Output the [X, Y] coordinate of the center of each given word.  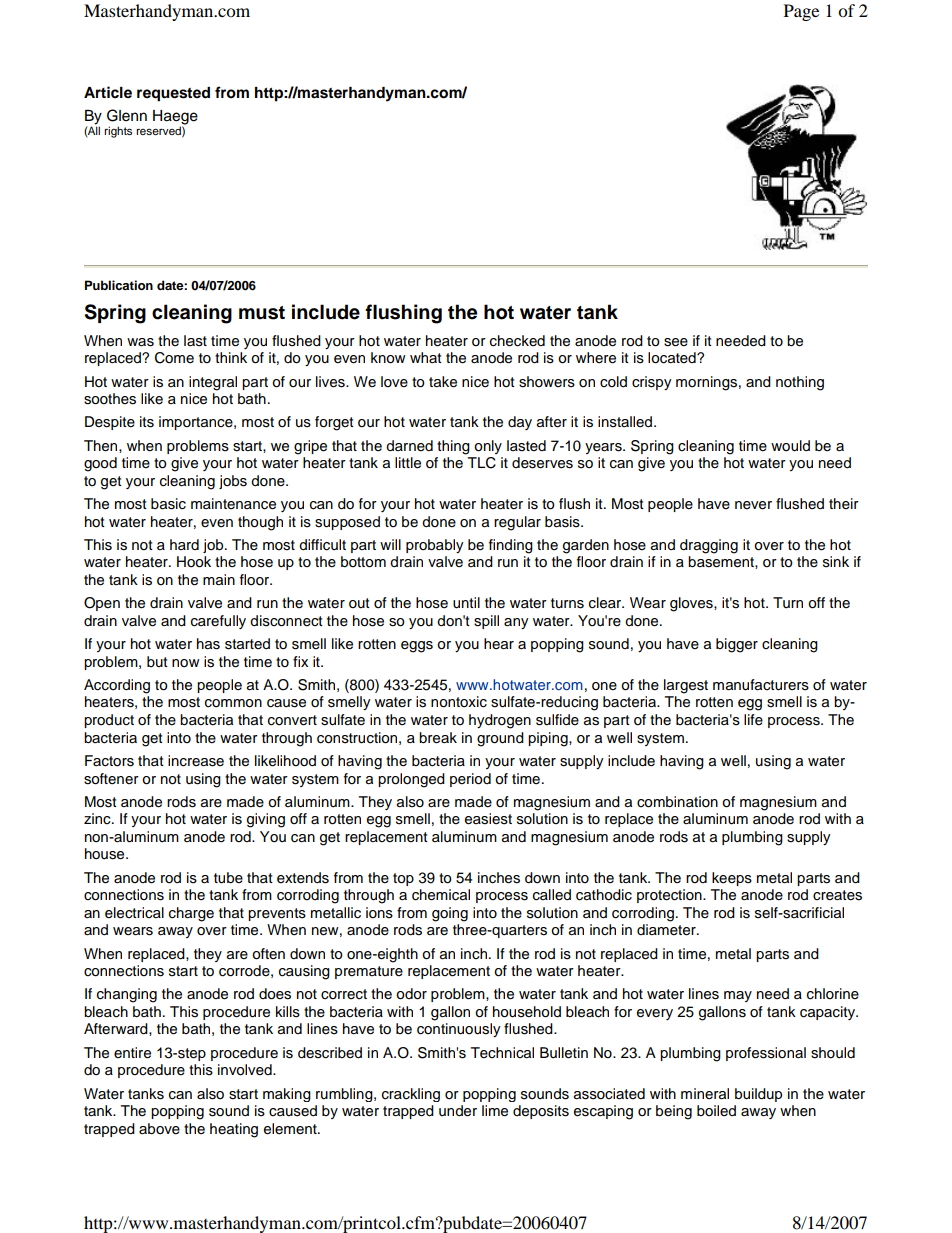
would [790, 446]
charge [191, 914]
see [676, 342]
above [159, 1129]
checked [517, 341]
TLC [482, 463]
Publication [119, 285]
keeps [732, 879]
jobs [233, 482]
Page [801, 12]
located [673, 358]
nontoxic [459, 702]
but [157, 661]
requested [173, 94]
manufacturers [761, 685]
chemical [441, 895]
